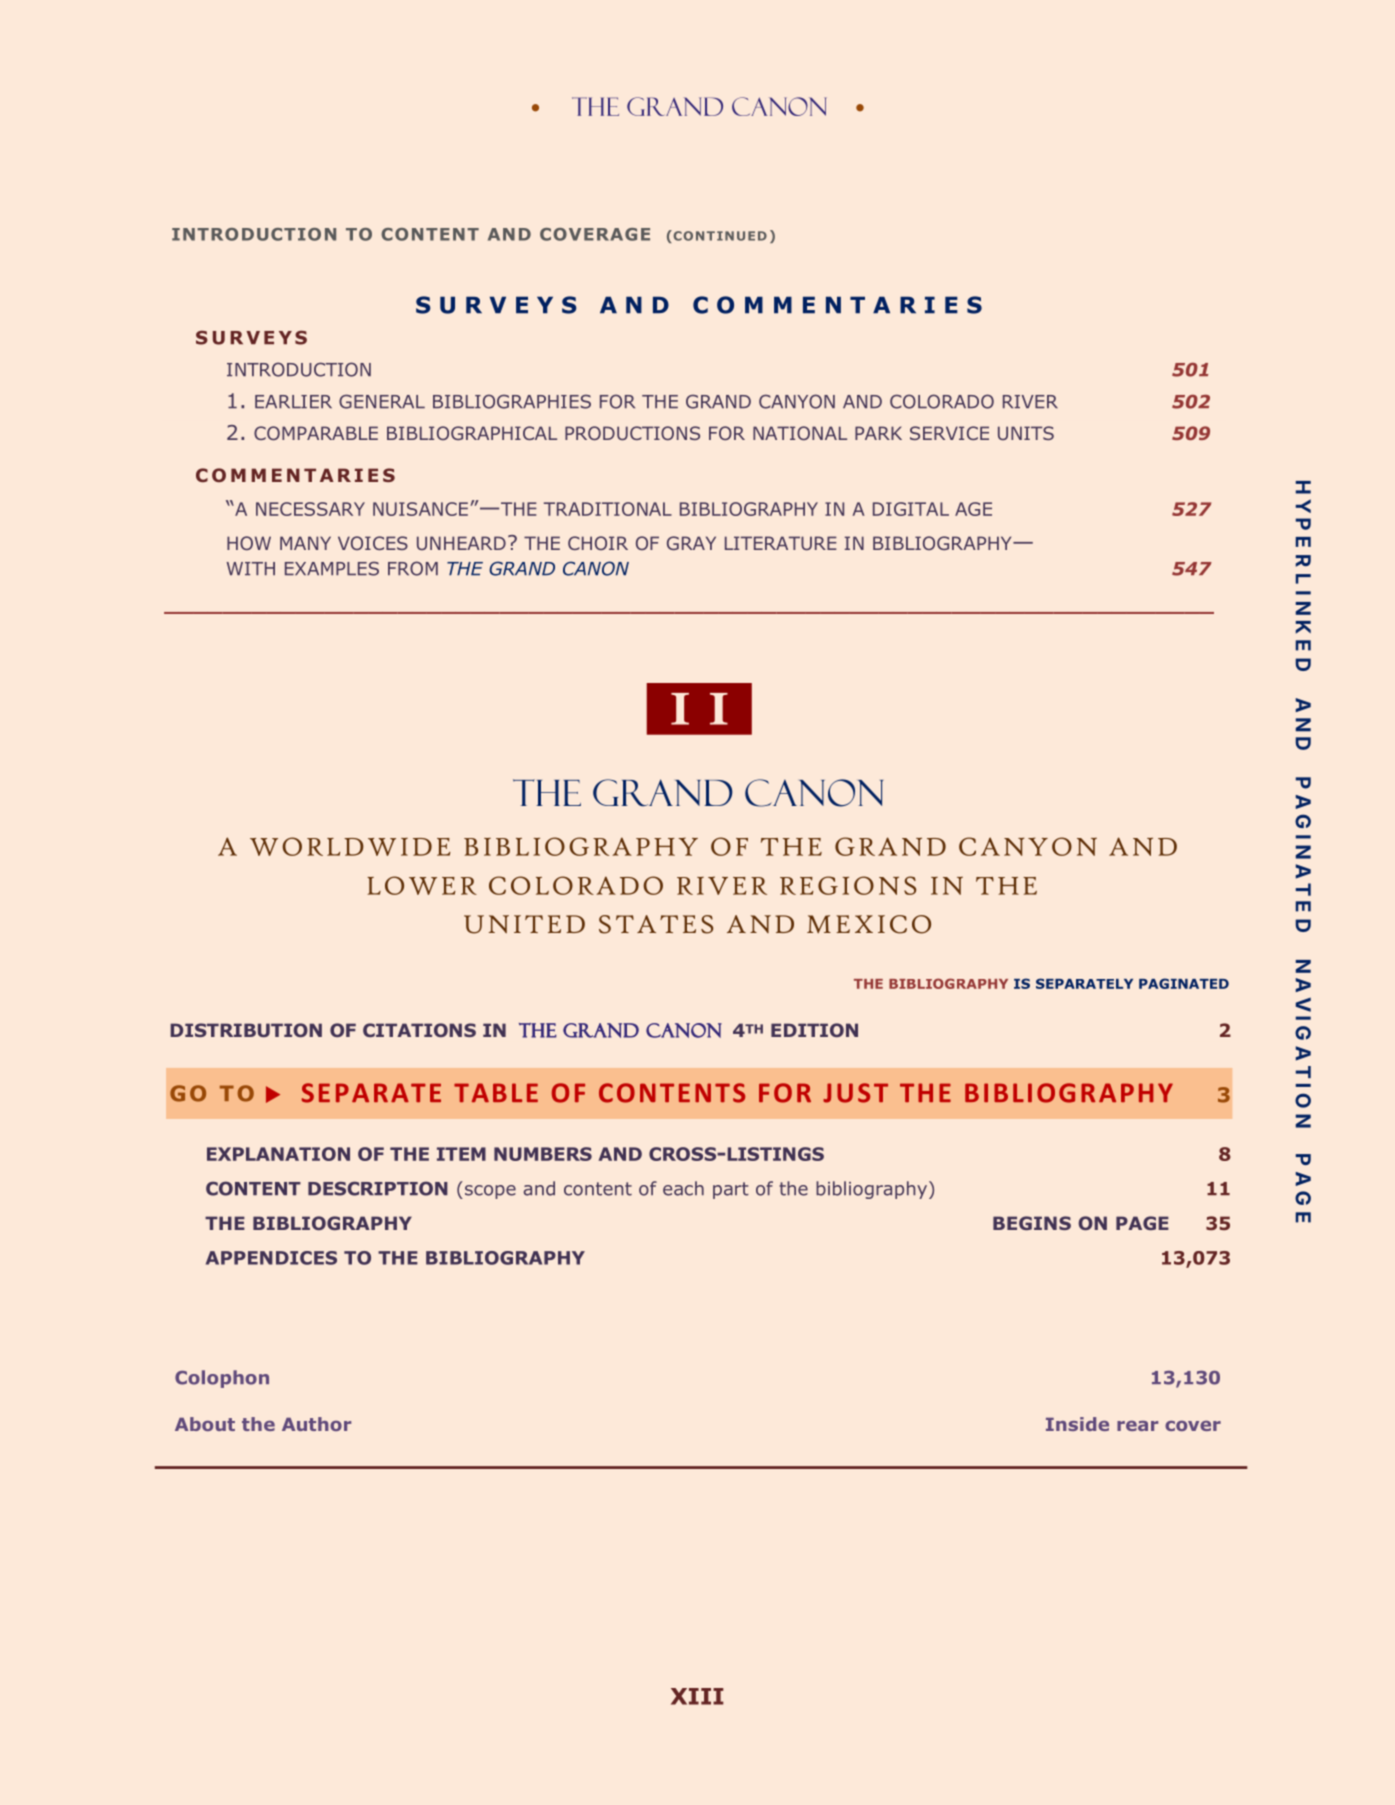  Describe the element at coordinates (814, 1030) in the screenshot. I see `EDITION` at that location.
